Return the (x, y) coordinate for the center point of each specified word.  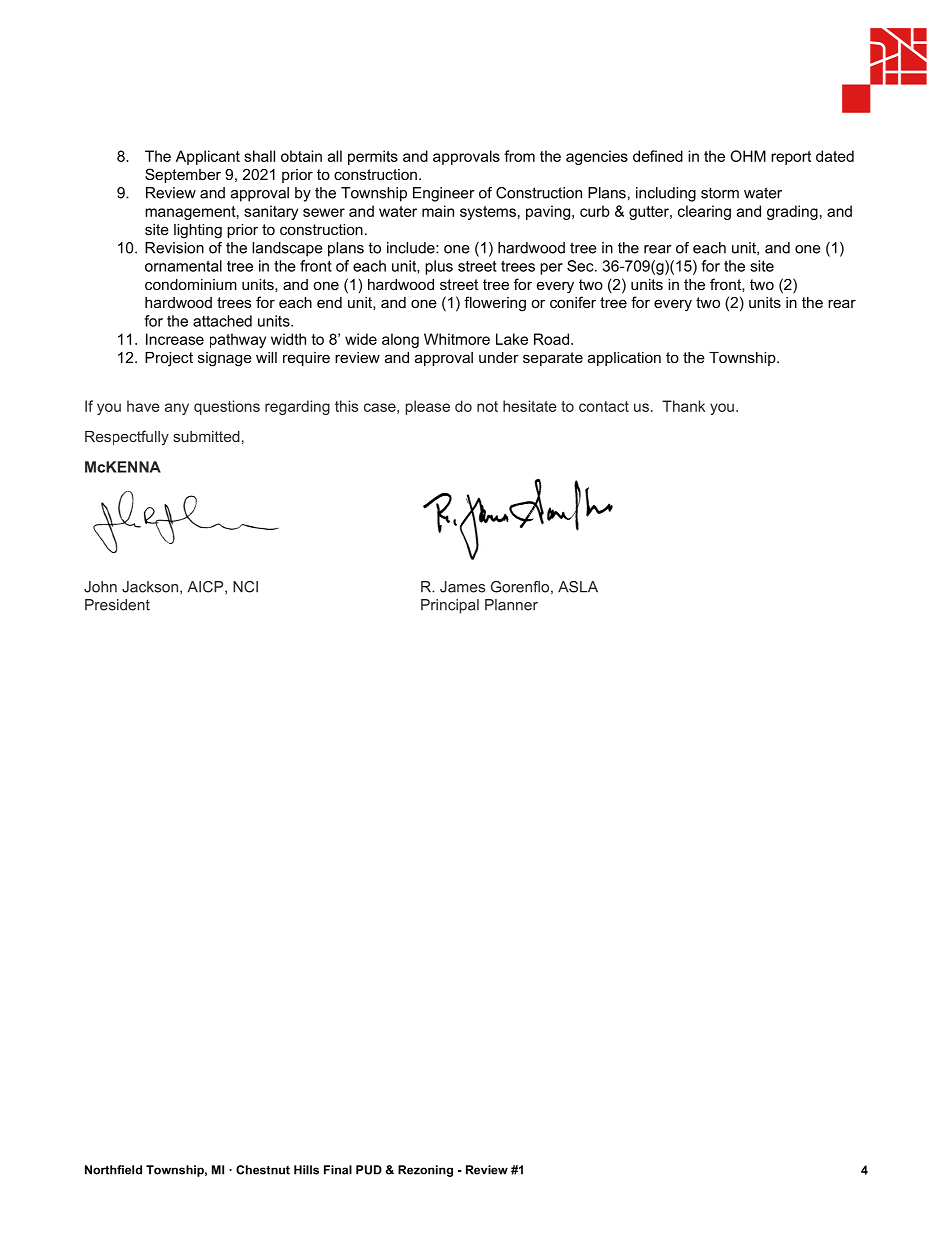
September (183, 175)
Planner (511, 605)
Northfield (113, 1170)
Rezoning (425, 1171)
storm (720, 193)
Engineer (444, 194)
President (117, 605)
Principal (450, 606)
